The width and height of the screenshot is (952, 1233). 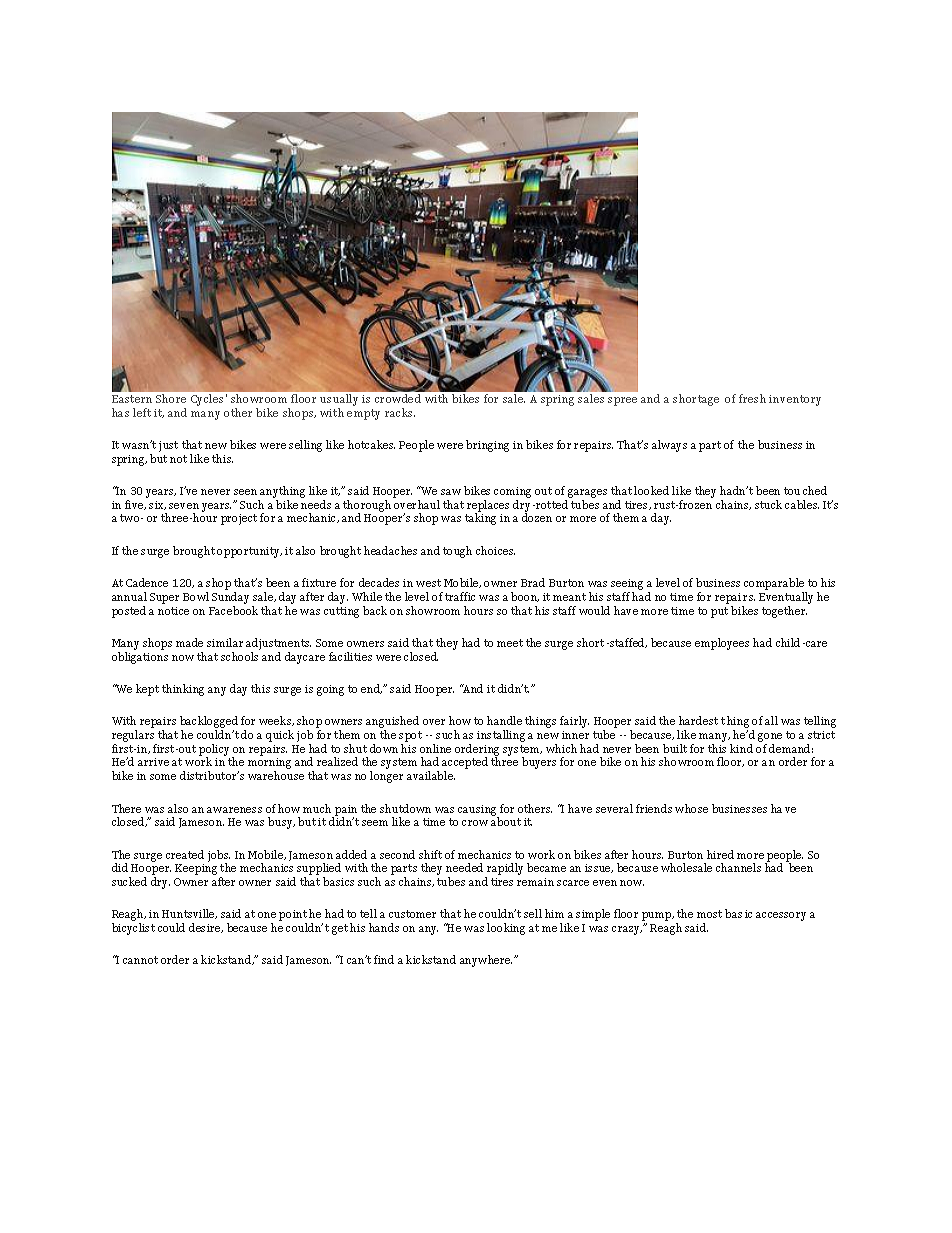 I want to click on anywhere, so click(x=486, y=961).
